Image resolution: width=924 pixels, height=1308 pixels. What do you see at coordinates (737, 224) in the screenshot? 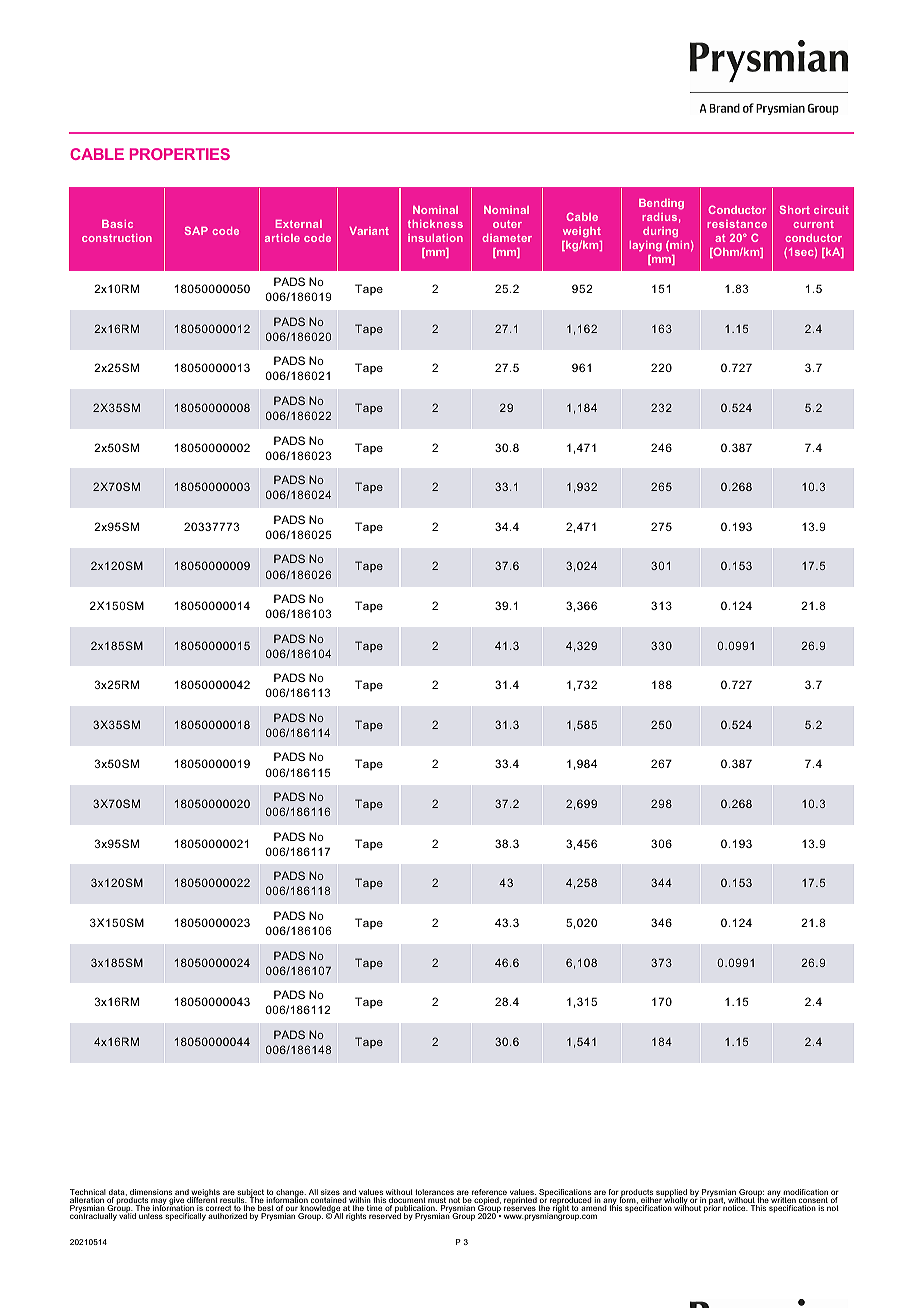
I see `resistance` at bounding box center [737, 224].
